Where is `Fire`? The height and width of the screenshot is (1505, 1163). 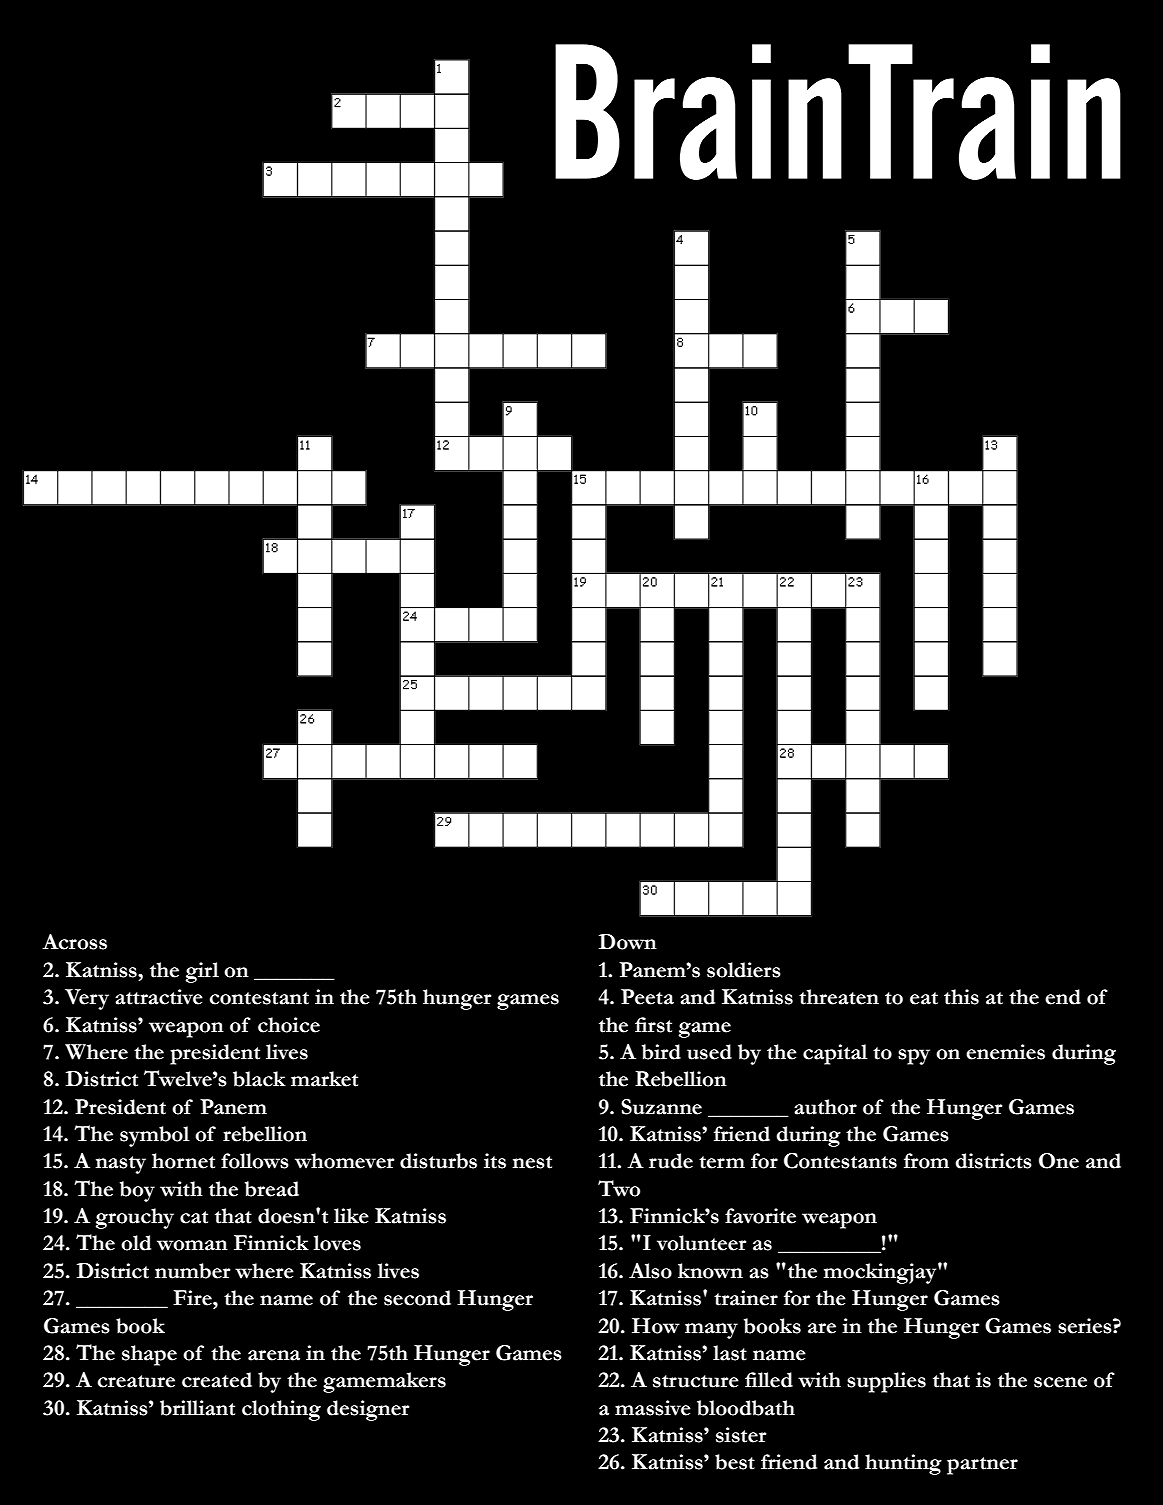 Fire is located at coordinates (193, 1298).
